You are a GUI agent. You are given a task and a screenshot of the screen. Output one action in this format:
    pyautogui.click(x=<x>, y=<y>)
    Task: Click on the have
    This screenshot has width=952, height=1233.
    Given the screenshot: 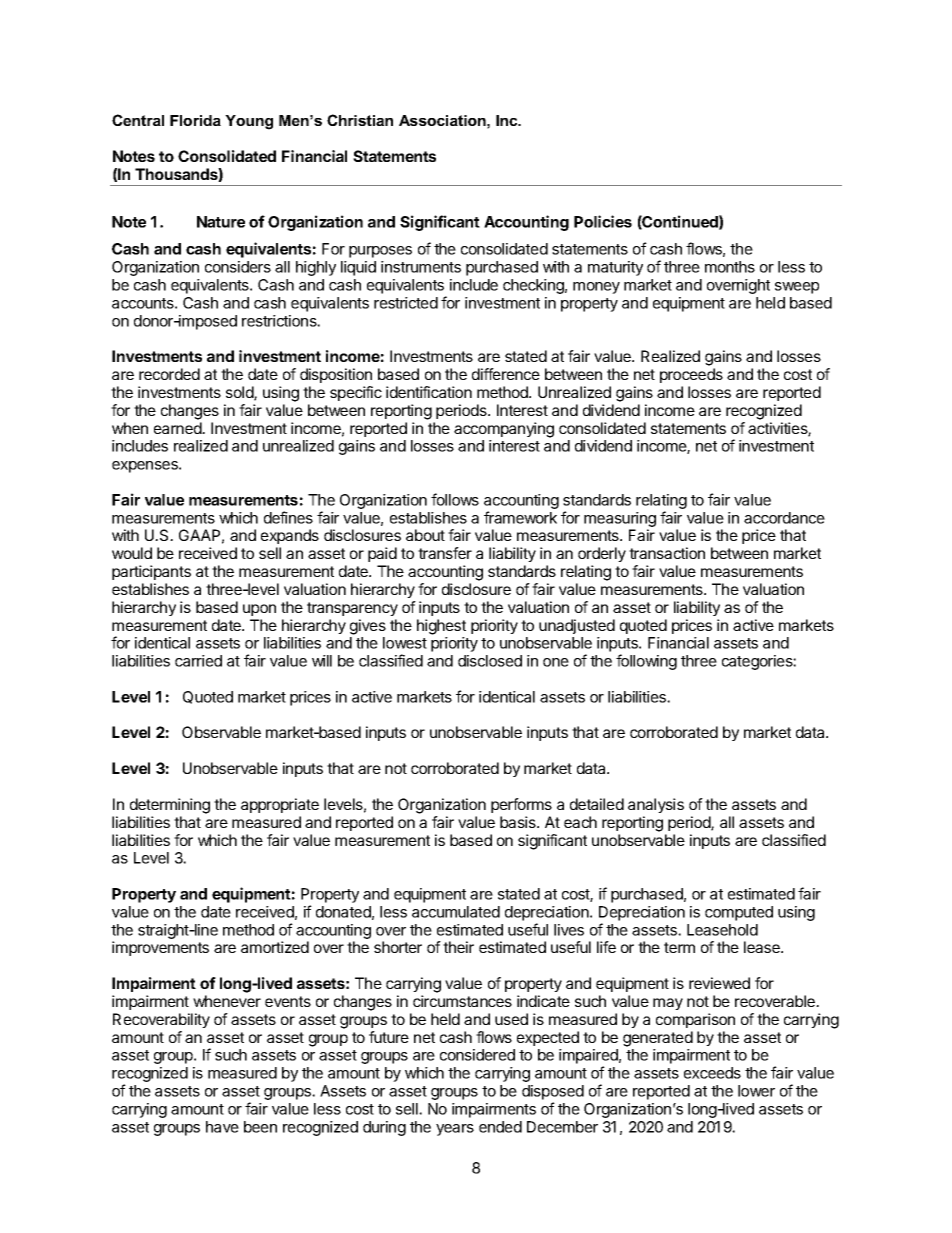 What is the action you would take?
    pyautogui.click(x=222, y=1127)
